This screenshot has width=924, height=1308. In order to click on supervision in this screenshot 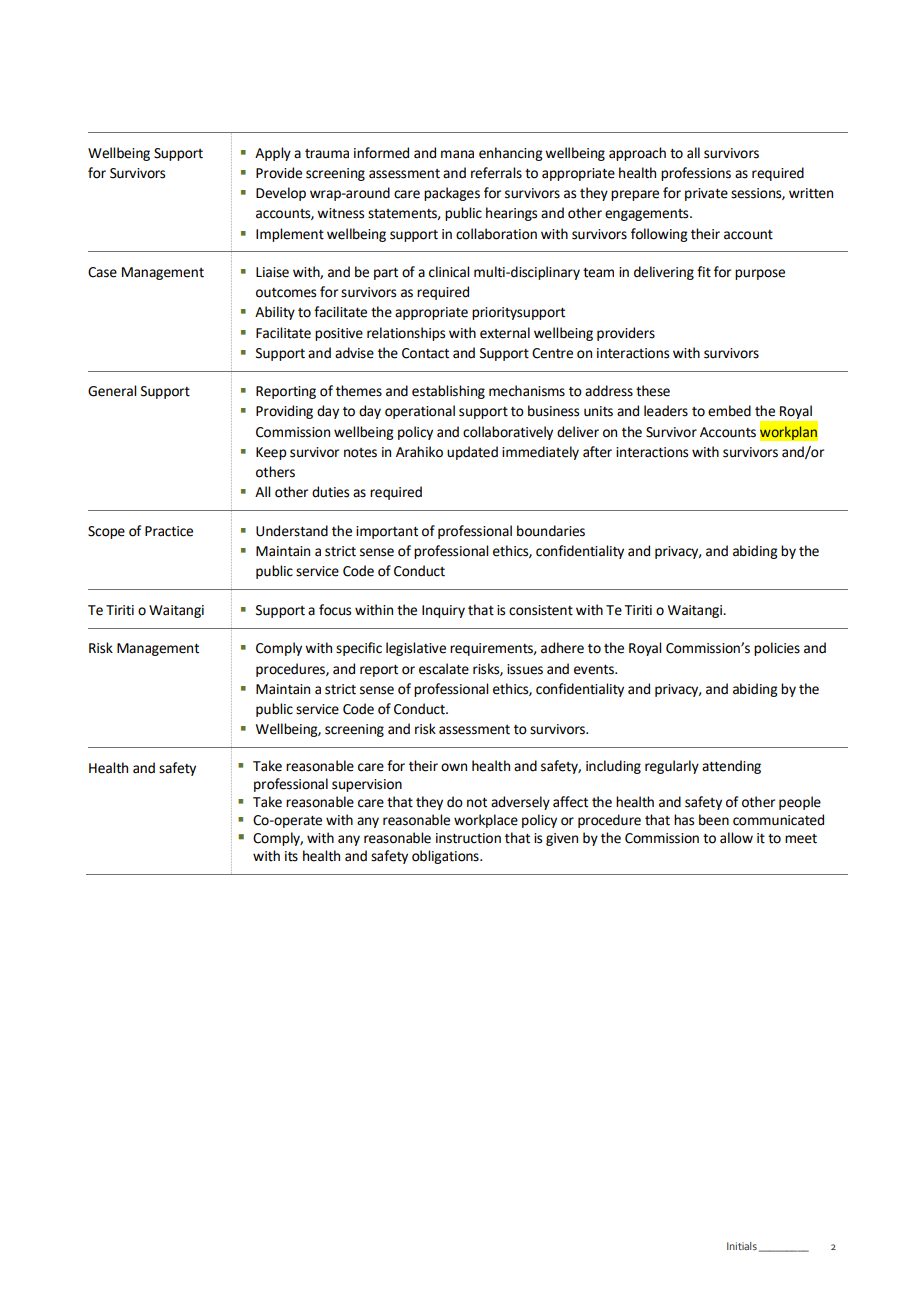, I will do `click(367, 785)`.
